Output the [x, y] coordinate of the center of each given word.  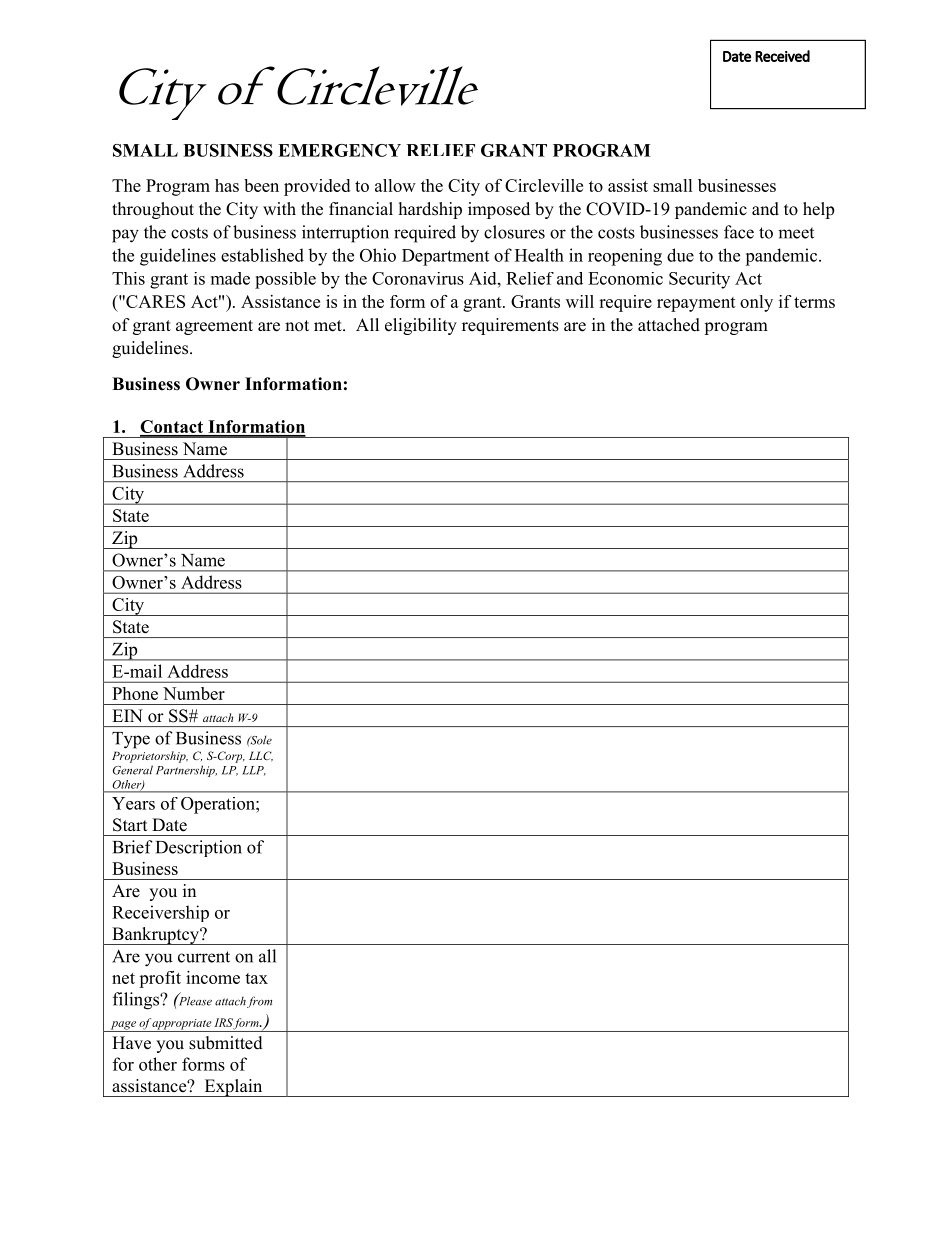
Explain [233, 1088]
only [756, 303]
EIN [127, 715]
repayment [696, 304]
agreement [214, 327]
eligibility [421, 326]
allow [395, 185]
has [227, 185]
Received [782, 56]
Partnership [186, 771]
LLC [261, 756]
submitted [226, 1043]
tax [256, 978]
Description [199, 848]
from [259, 1002]
